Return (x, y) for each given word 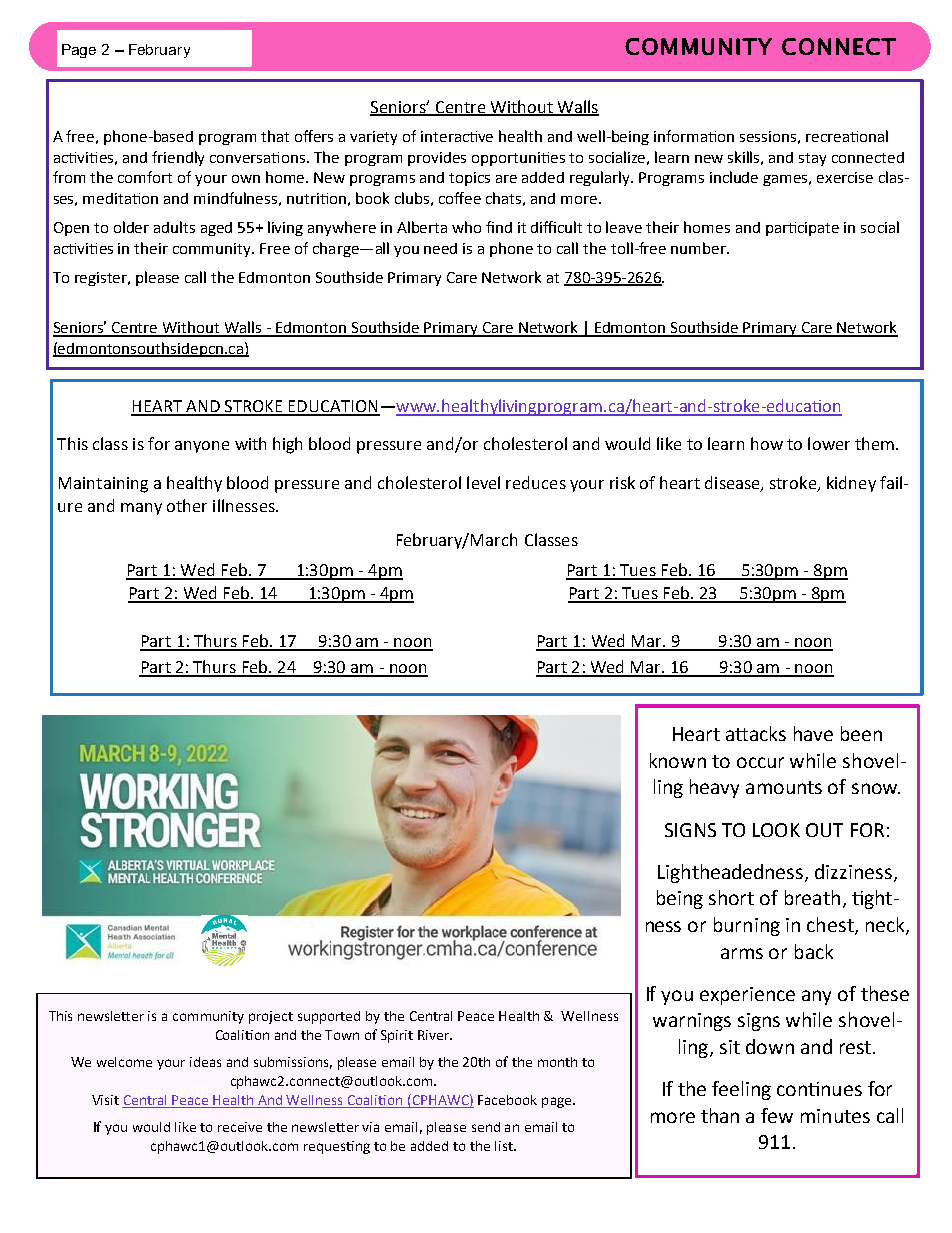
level (483, 482)
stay (812, 159)
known (678, 760)
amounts (784, 787)
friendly (178, 158)
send (486, 1127)
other (187, 505)
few (777, 1115)
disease (733, 484)
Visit (105, 1100)
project (271, 1017)
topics (469, 179)
